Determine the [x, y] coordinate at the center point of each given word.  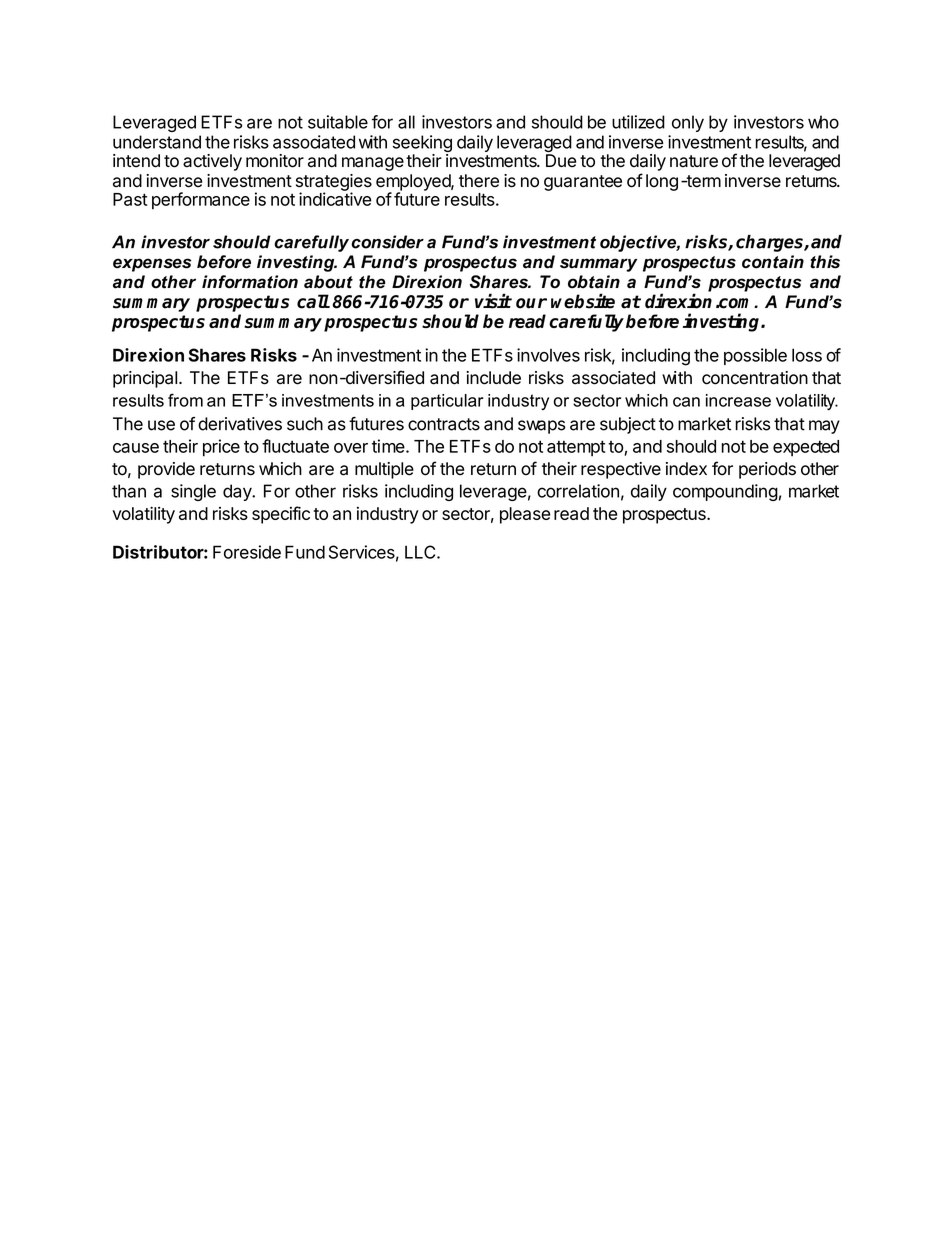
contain [773, 262]
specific [281, 515]
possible [755, 356]
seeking [422, 145]
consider [387, 242]
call [313, 301]
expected [806, 448]
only [688, 123]
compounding [725, 492]
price [221, 448]
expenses [152, 265]
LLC [421, 552]
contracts [444, 424]
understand [157, 142]
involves [548, 355]
